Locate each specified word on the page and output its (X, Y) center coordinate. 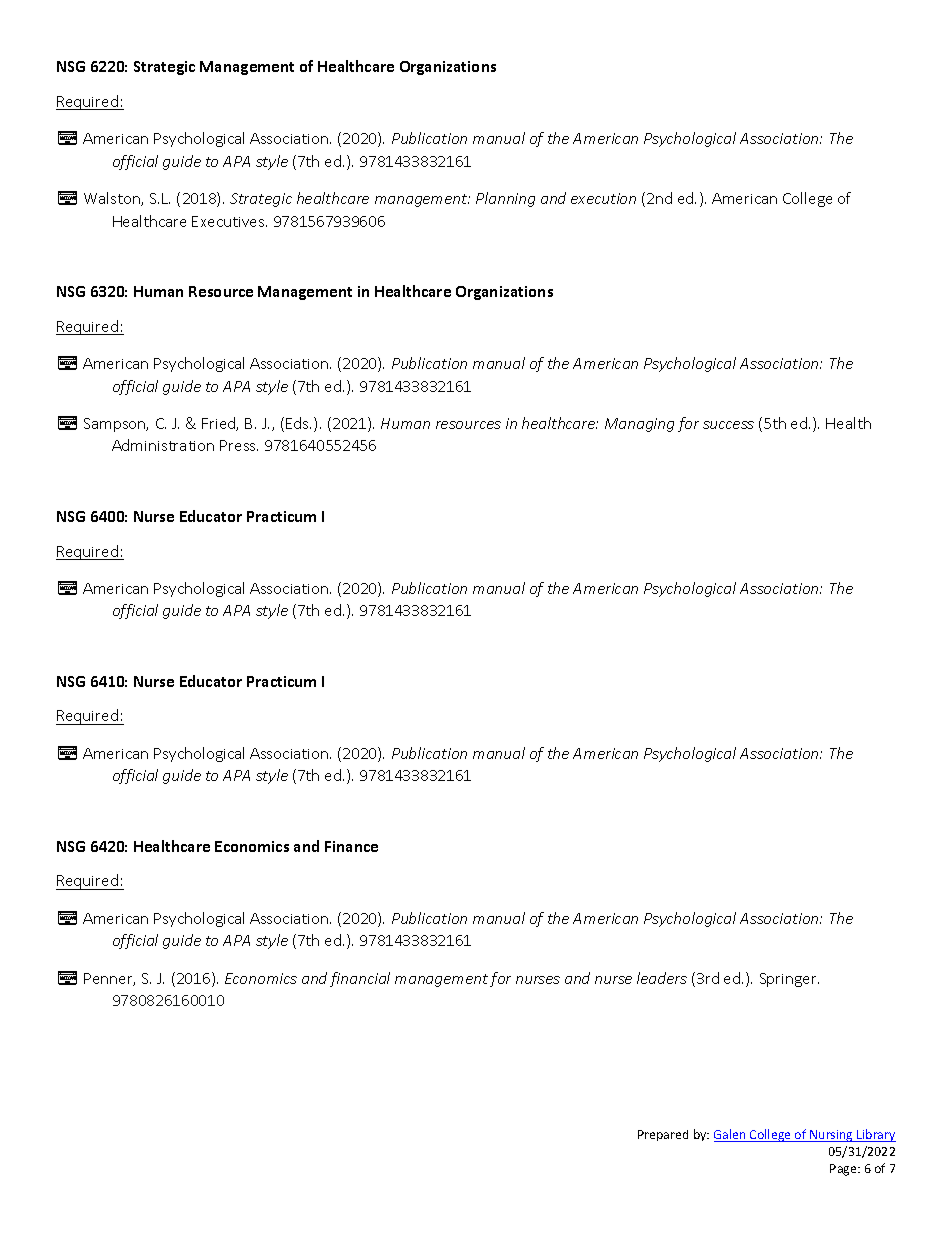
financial (360, 979)
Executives (229, 221)
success (728, 425)
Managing (639, 425)
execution (603, 198)
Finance (351, 846)
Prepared (663, 1135)
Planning (505, 199)
